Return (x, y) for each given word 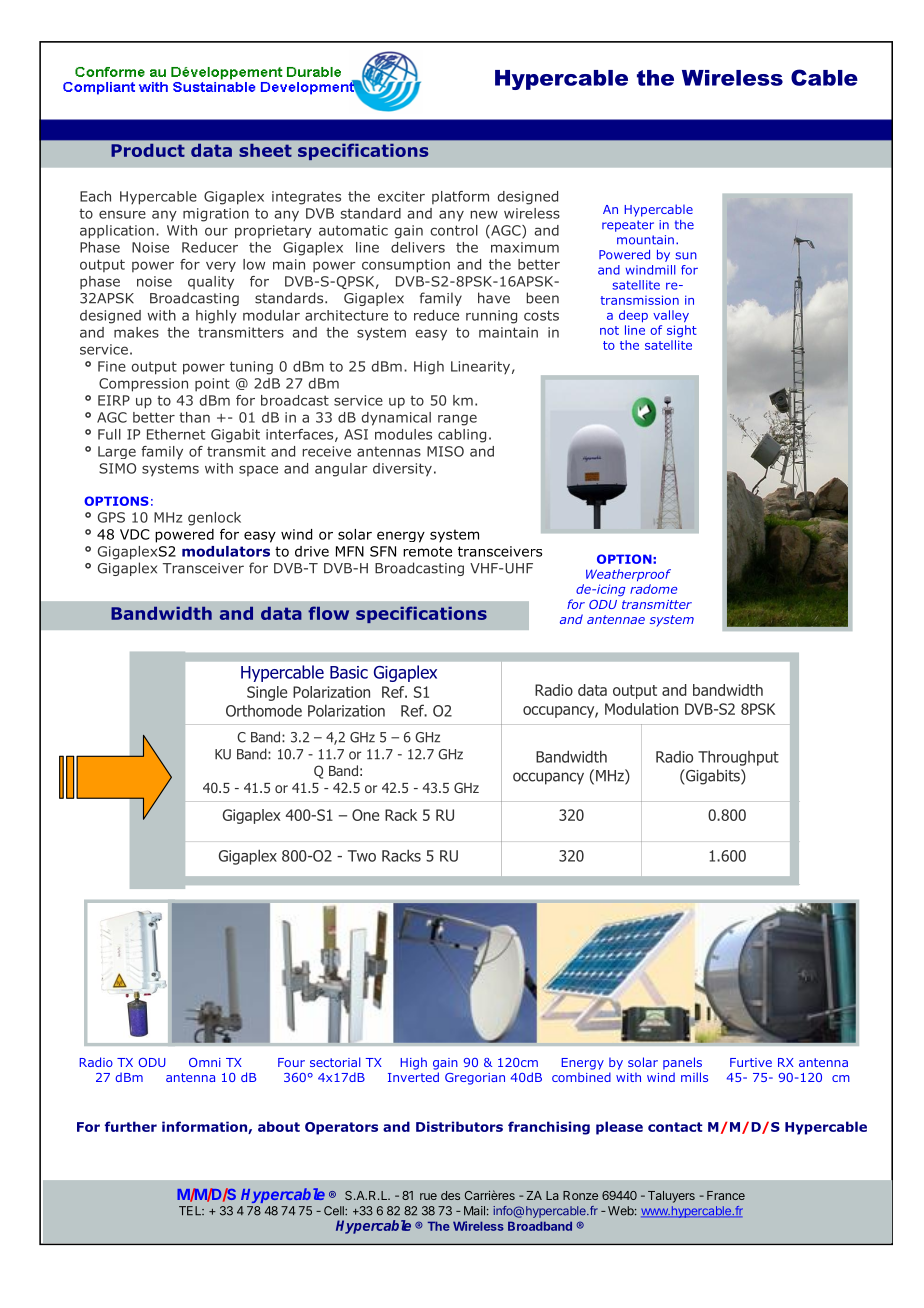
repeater (628, 226)
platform (460, 197)
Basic (349, 672)
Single (267, 693)
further (131, 1126)
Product (148, 150)
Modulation (641, 709)
